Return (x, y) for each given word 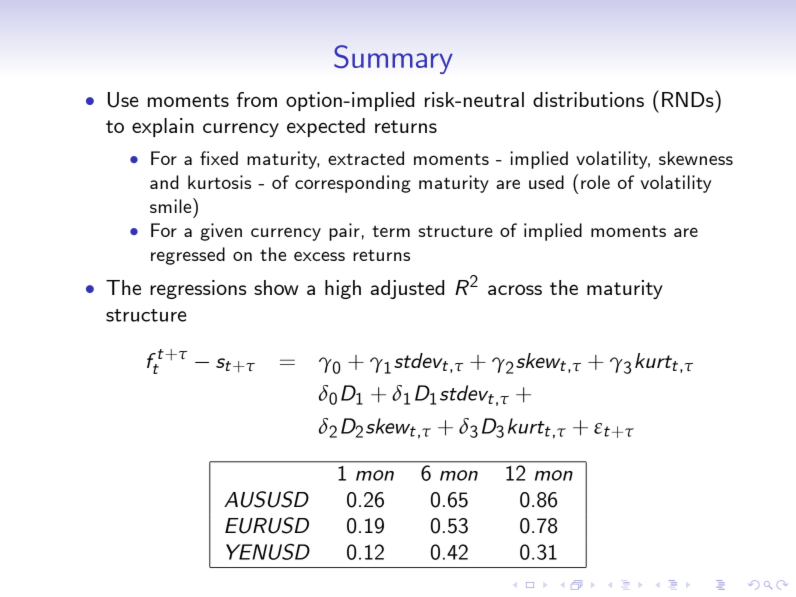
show (276, 287)
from (257, 99)
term (391, 231)
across (515, 289)
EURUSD (267, 525)
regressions (198, 289)
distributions (588, 99)
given (221, 232)
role (595, 182)
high (343, 289)
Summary (393, 59)
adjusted (407, 289)
